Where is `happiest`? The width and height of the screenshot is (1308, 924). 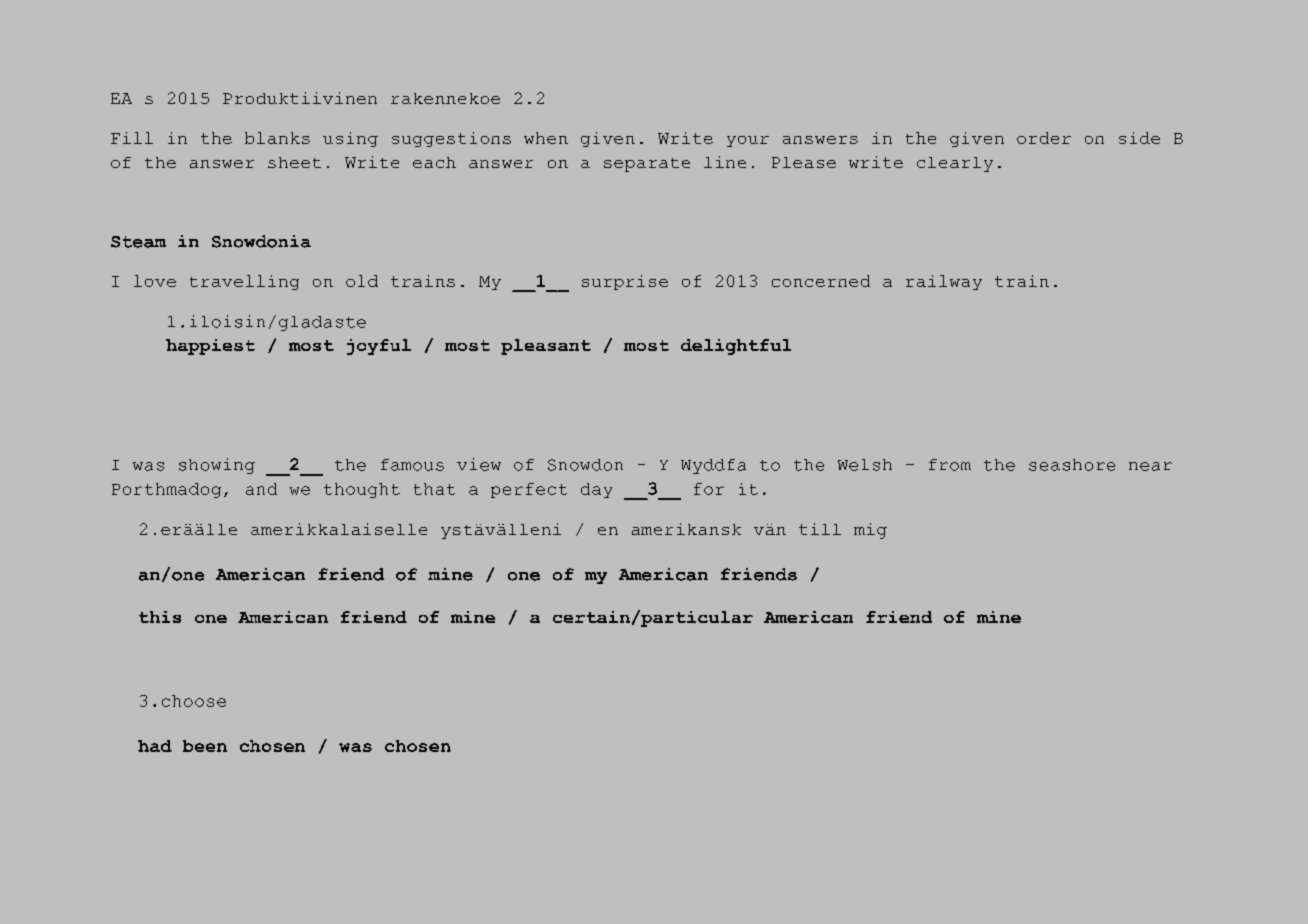
happiest is located at coordinates (210, 347).
